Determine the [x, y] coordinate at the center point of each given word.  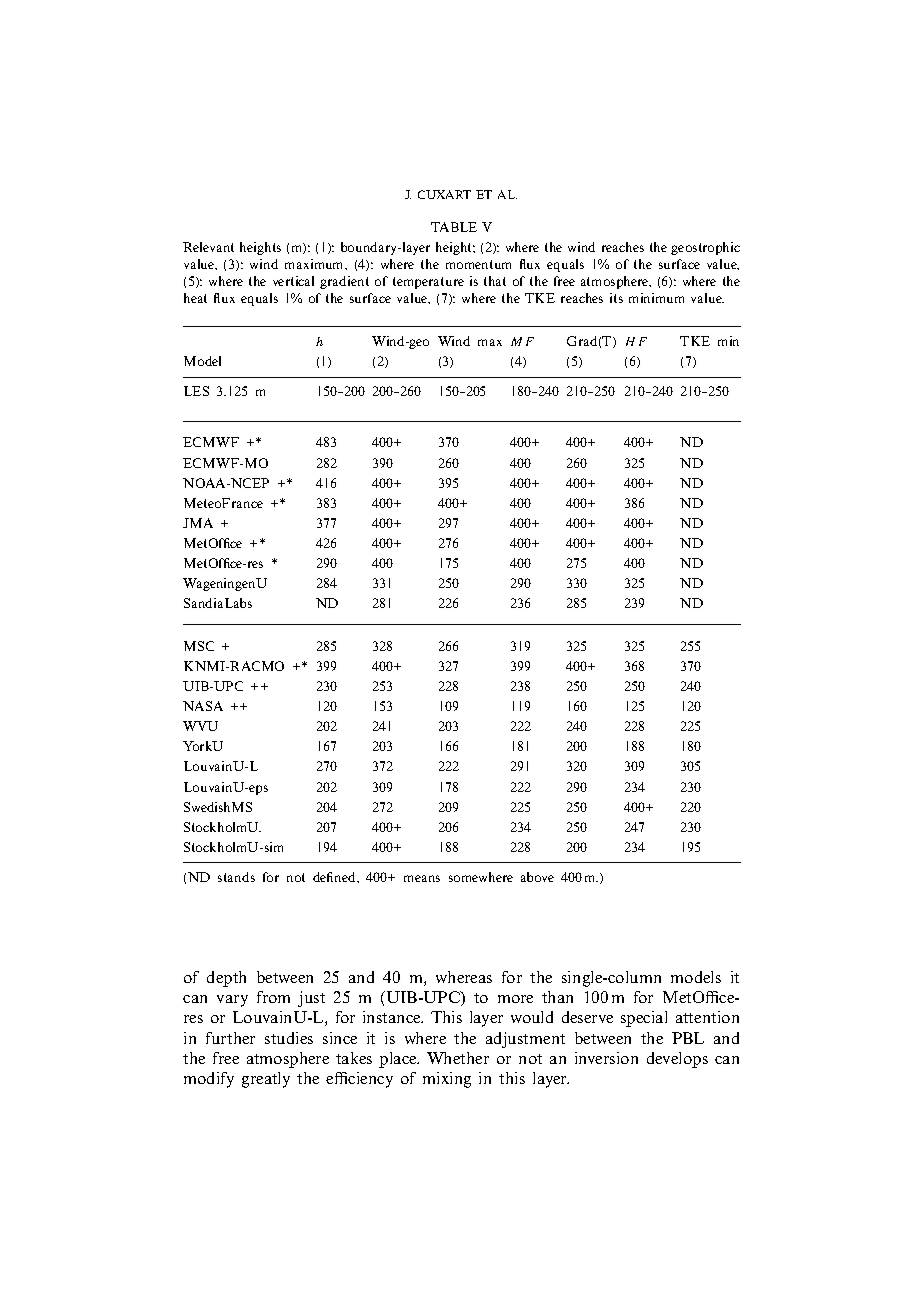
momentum [478, 264]
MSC [199, 646]
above [537, 877]
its [616, 298]
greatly [266, 1080]
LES [196, 391]
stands [236, 877]
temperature [428, 283]
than [557, 997]
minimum [656, 298]
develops [677, 1060]
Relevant [208, 247]
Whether [458, 1058]
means [422, 878]
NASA [203, 706]
